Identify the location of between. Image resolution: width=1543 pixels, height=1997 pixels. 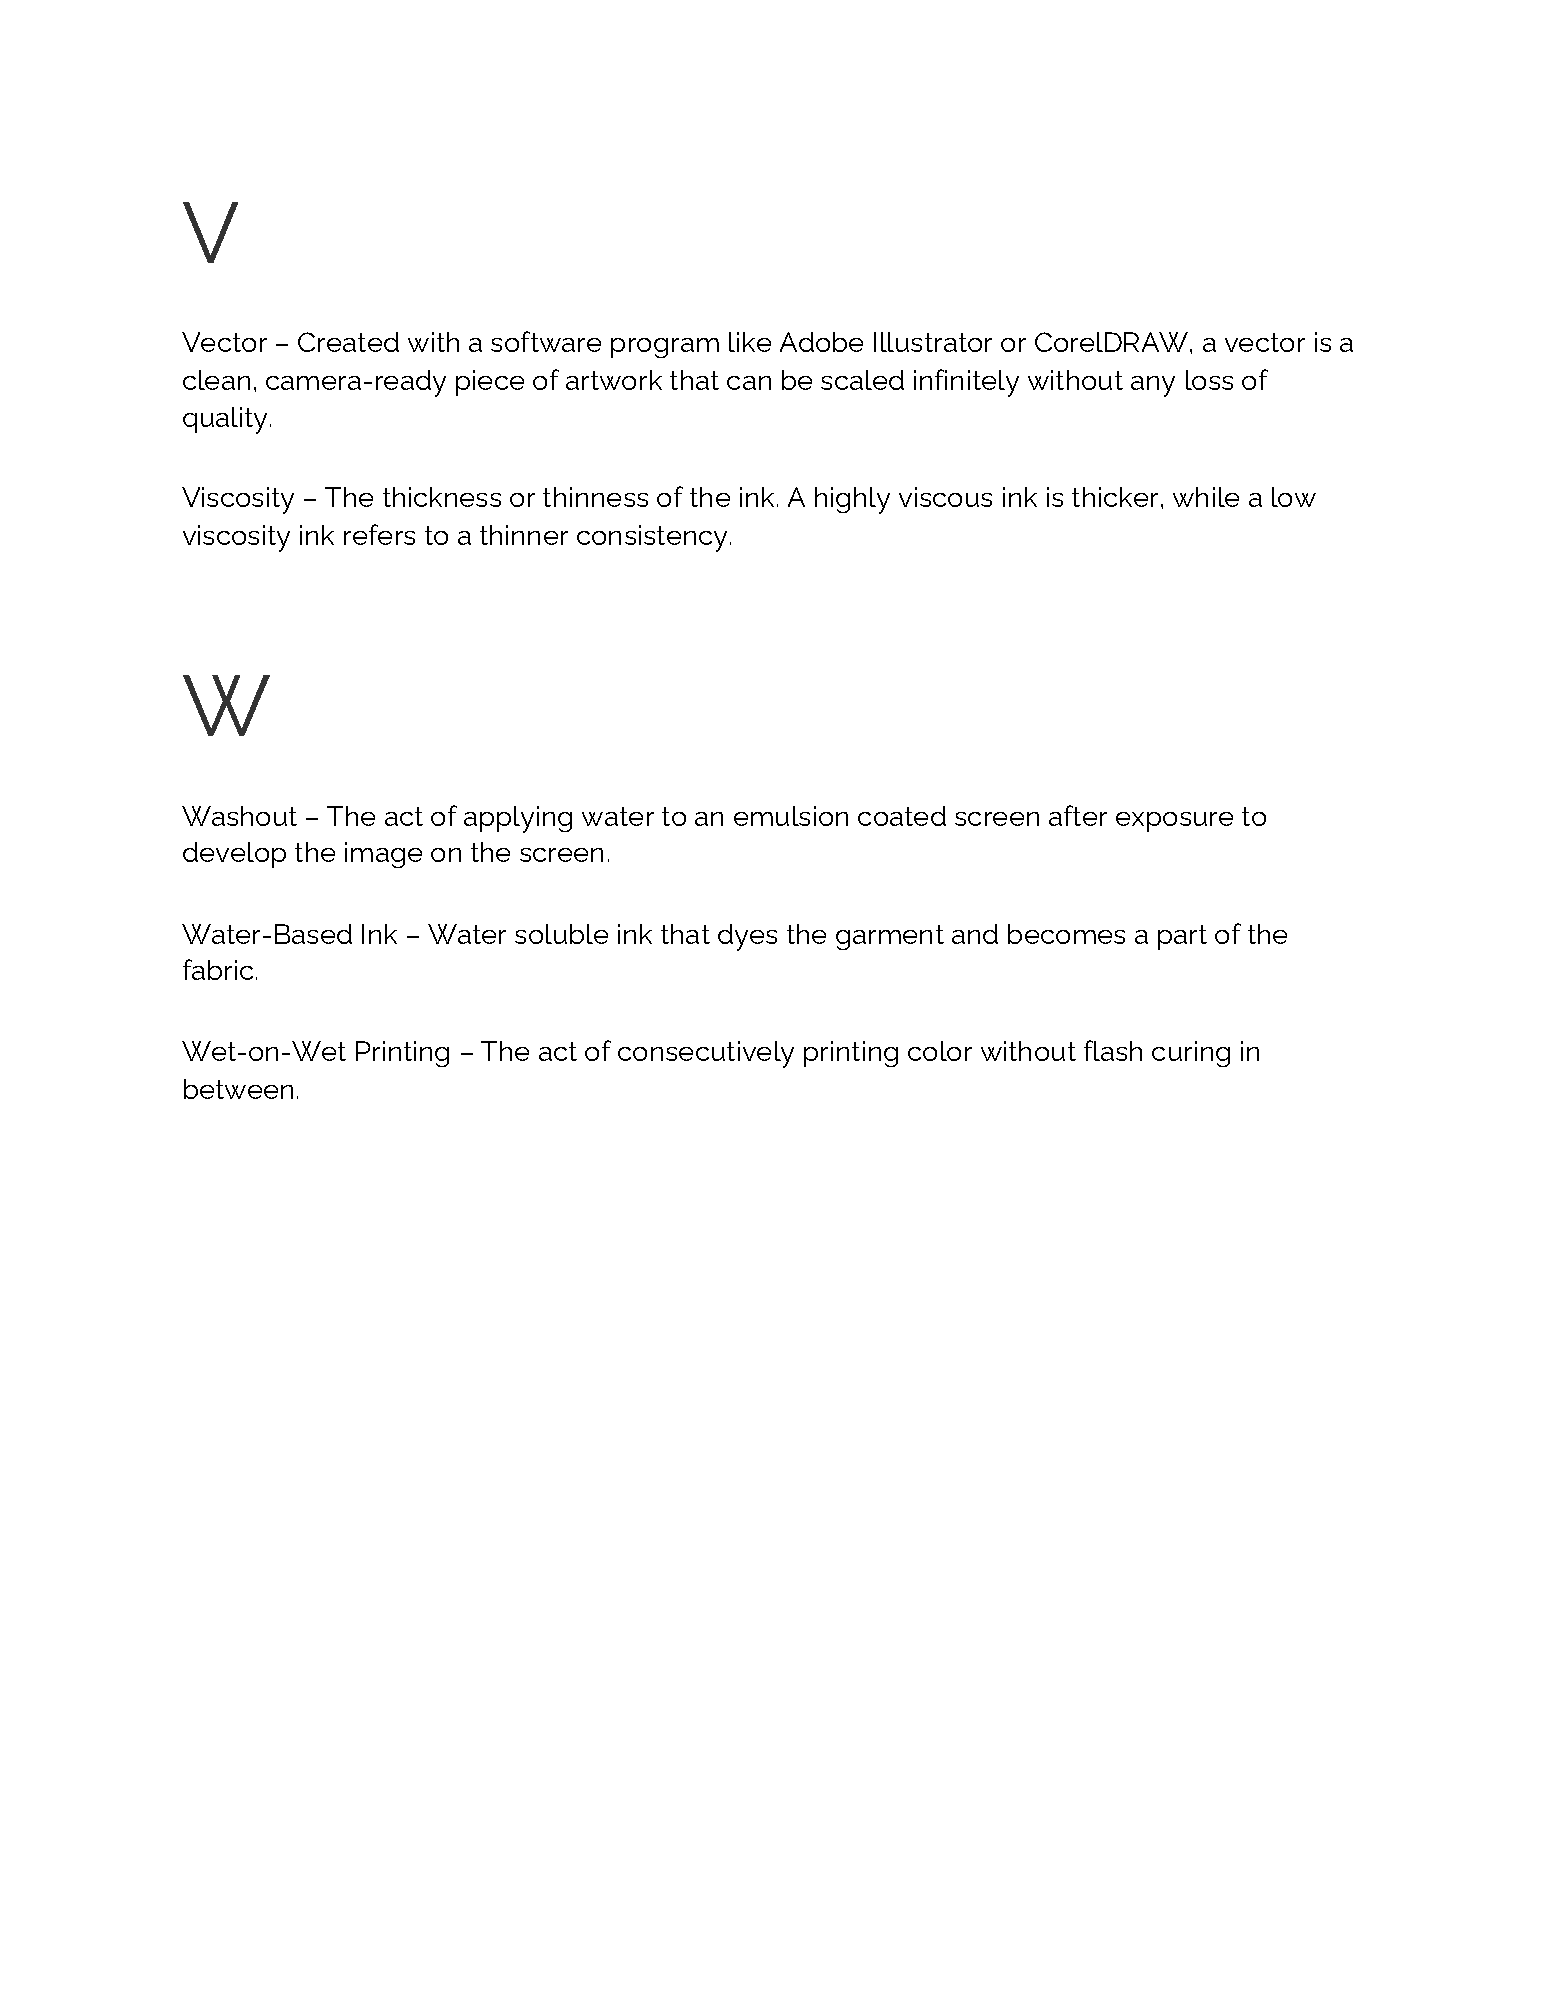
(238, 1089).
